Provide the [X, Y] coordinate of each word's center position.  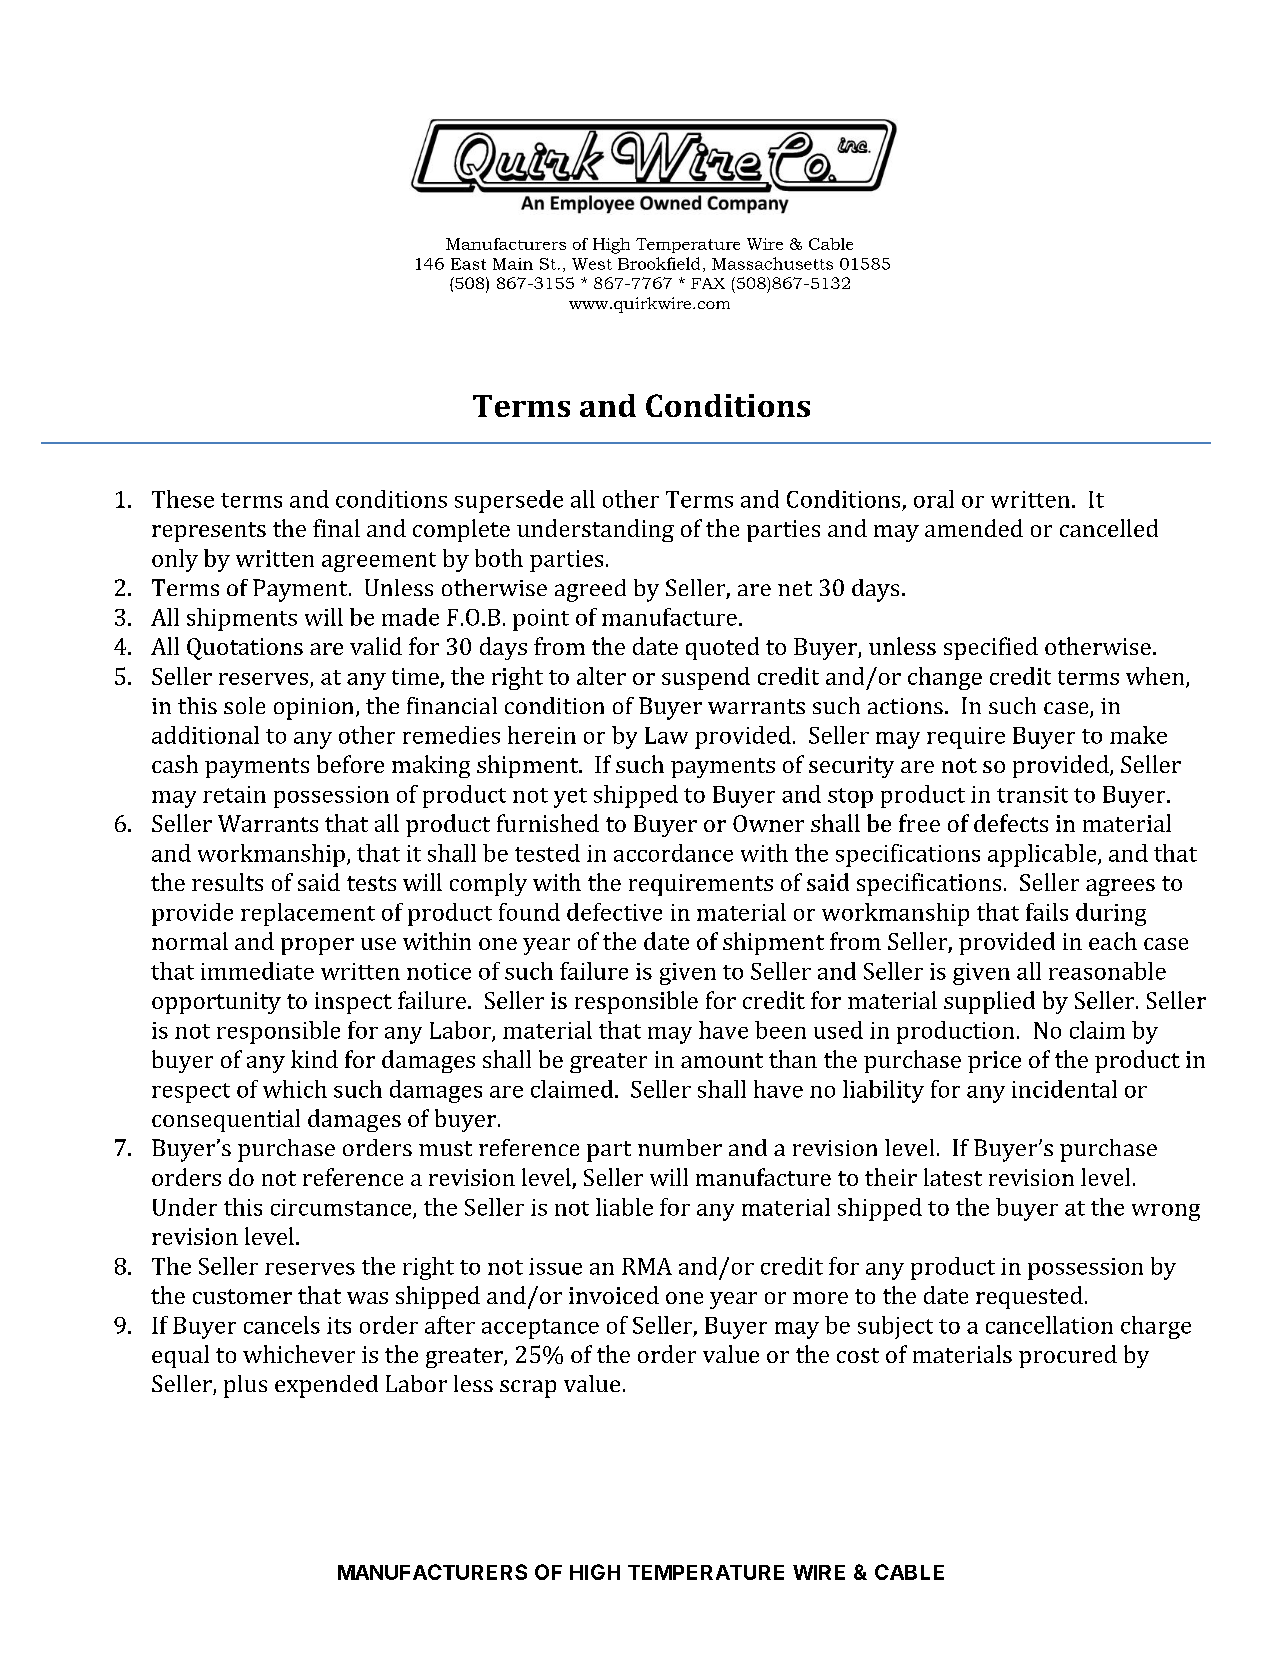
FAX [708, 283]
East [468, 264]
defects [1011, 823]
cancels [282, 1325]
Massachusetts [772, 263]
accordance [673, 853]
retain [234, 794]
